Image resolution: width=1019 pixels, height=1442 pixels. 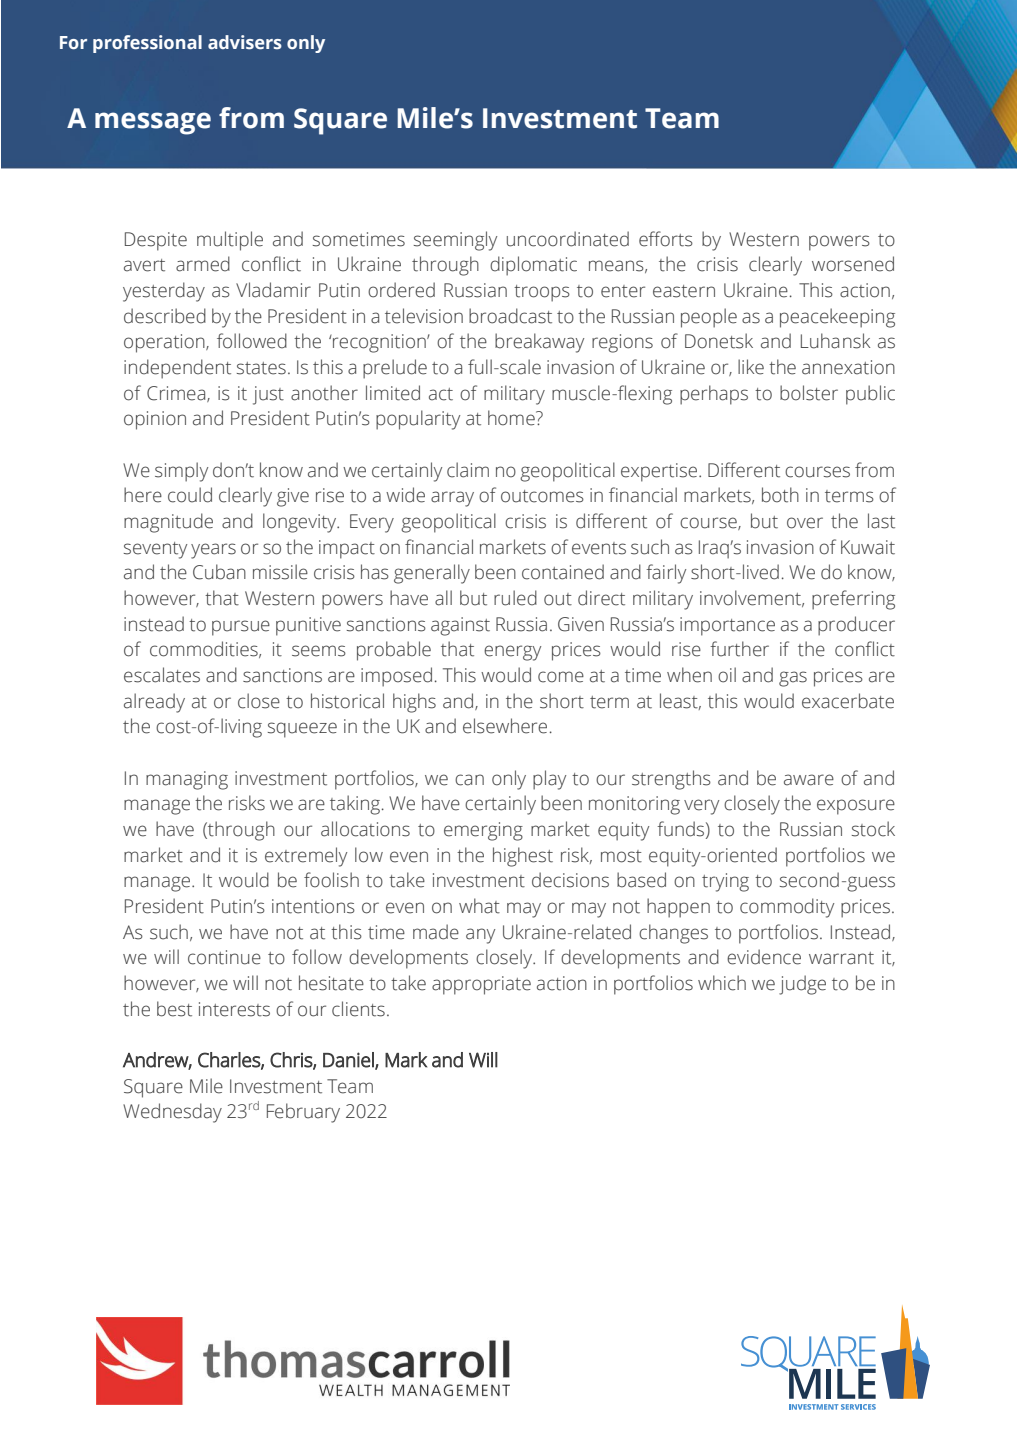 What do you see at coordinates (219, 572) in the screenshot?
I see `Cuban` at bounding box center [219, 572].
